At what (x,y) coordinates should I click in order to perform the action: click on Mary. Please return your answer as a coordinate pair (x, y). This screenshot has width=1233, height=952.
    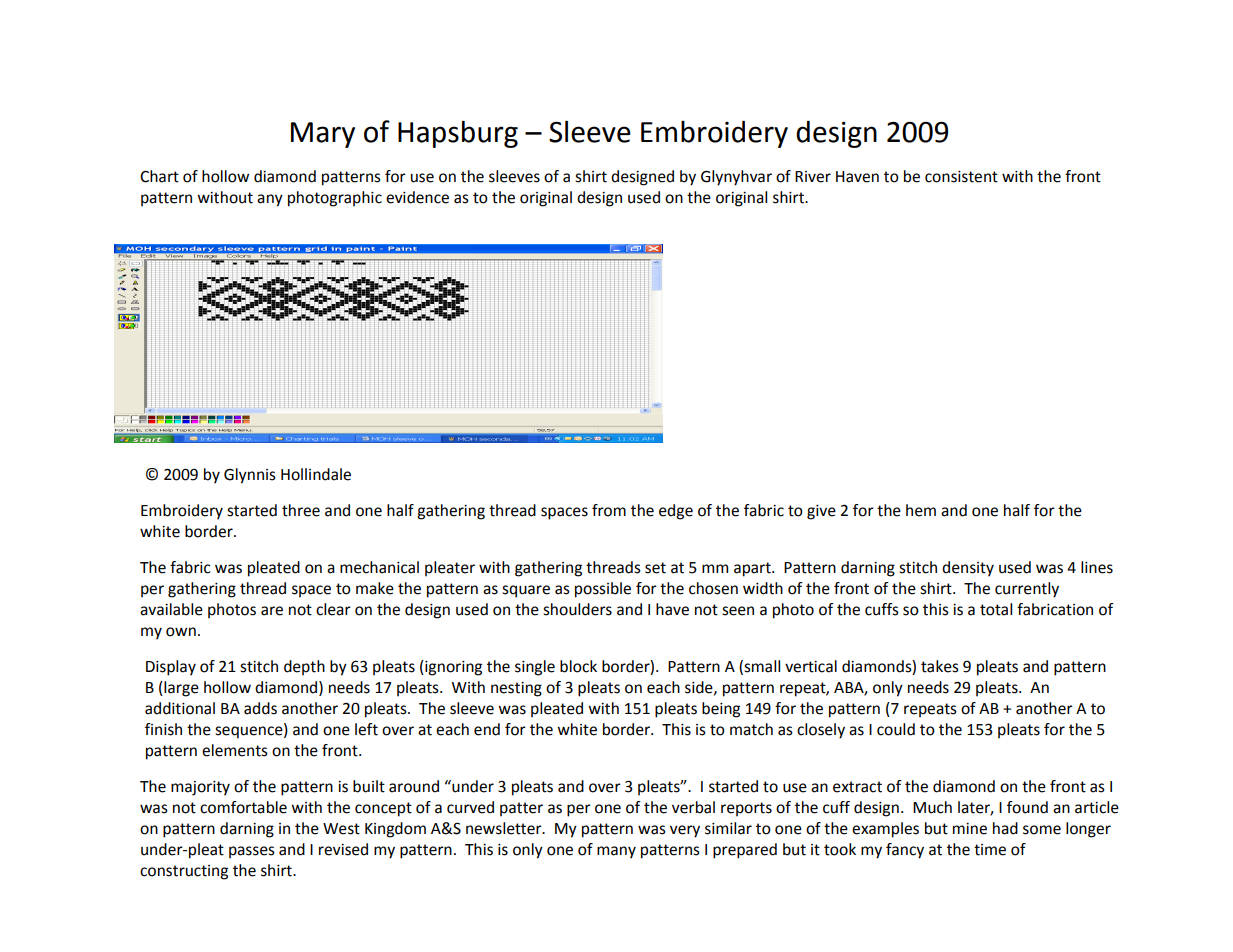
    Looking at the image, I should click on (323, 135).
